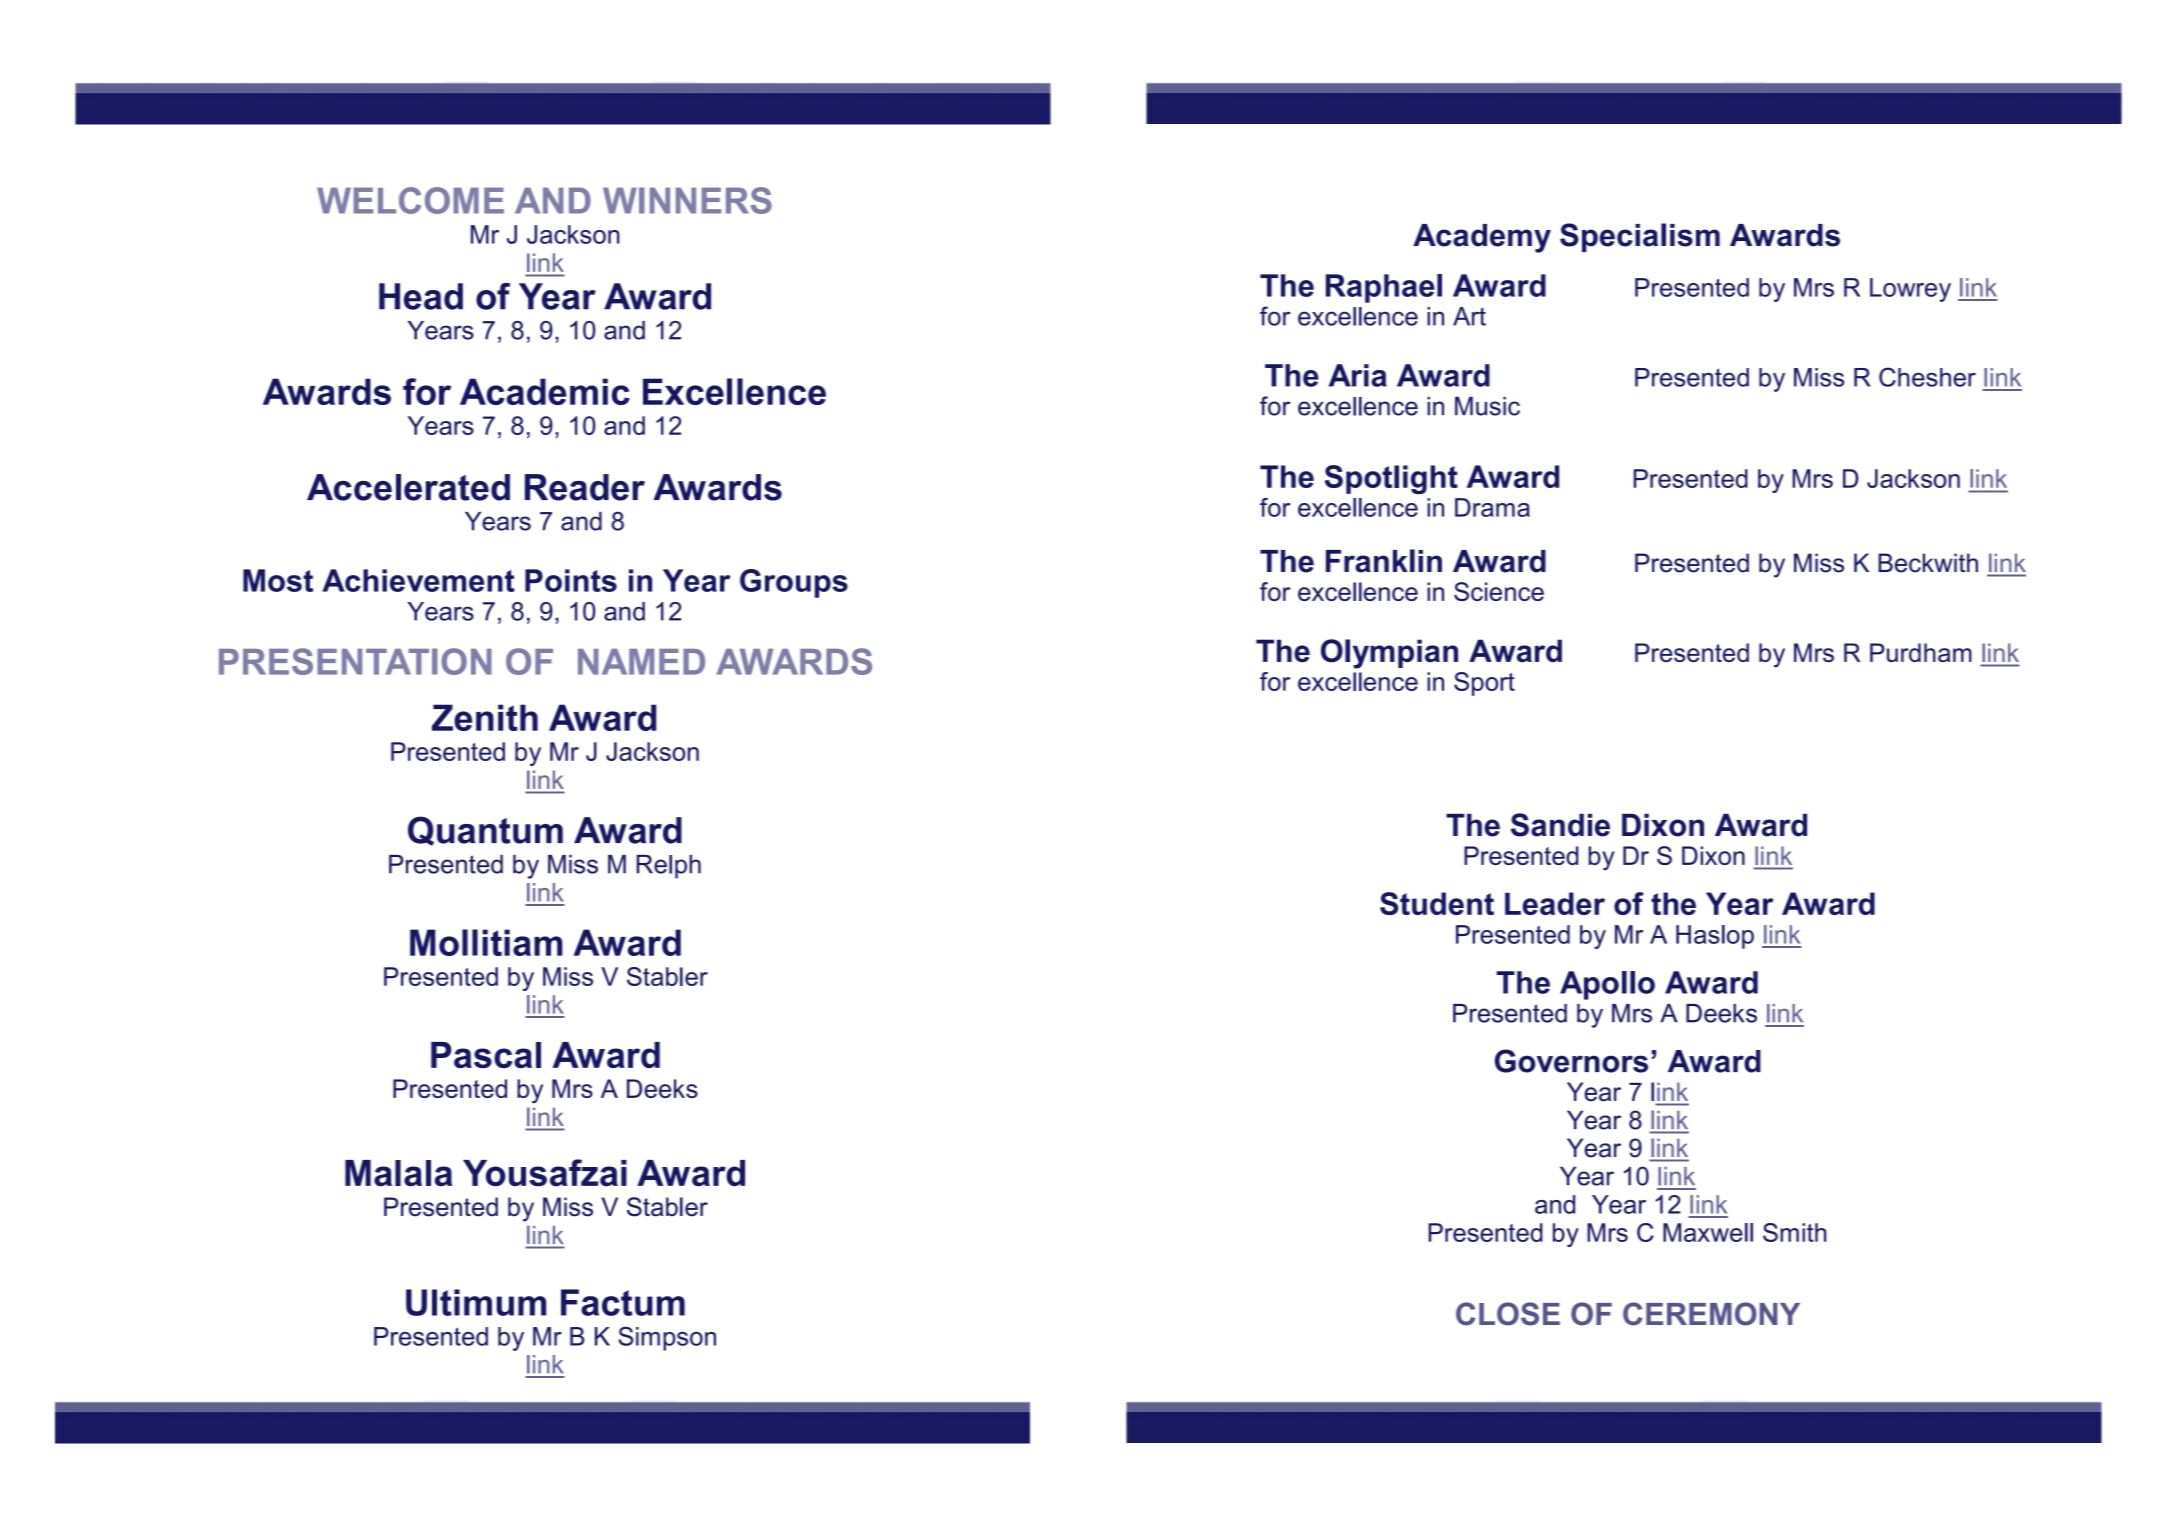  Describe the element at coordinates (410, 200) in the image. I see `WELCOME` at that location.
